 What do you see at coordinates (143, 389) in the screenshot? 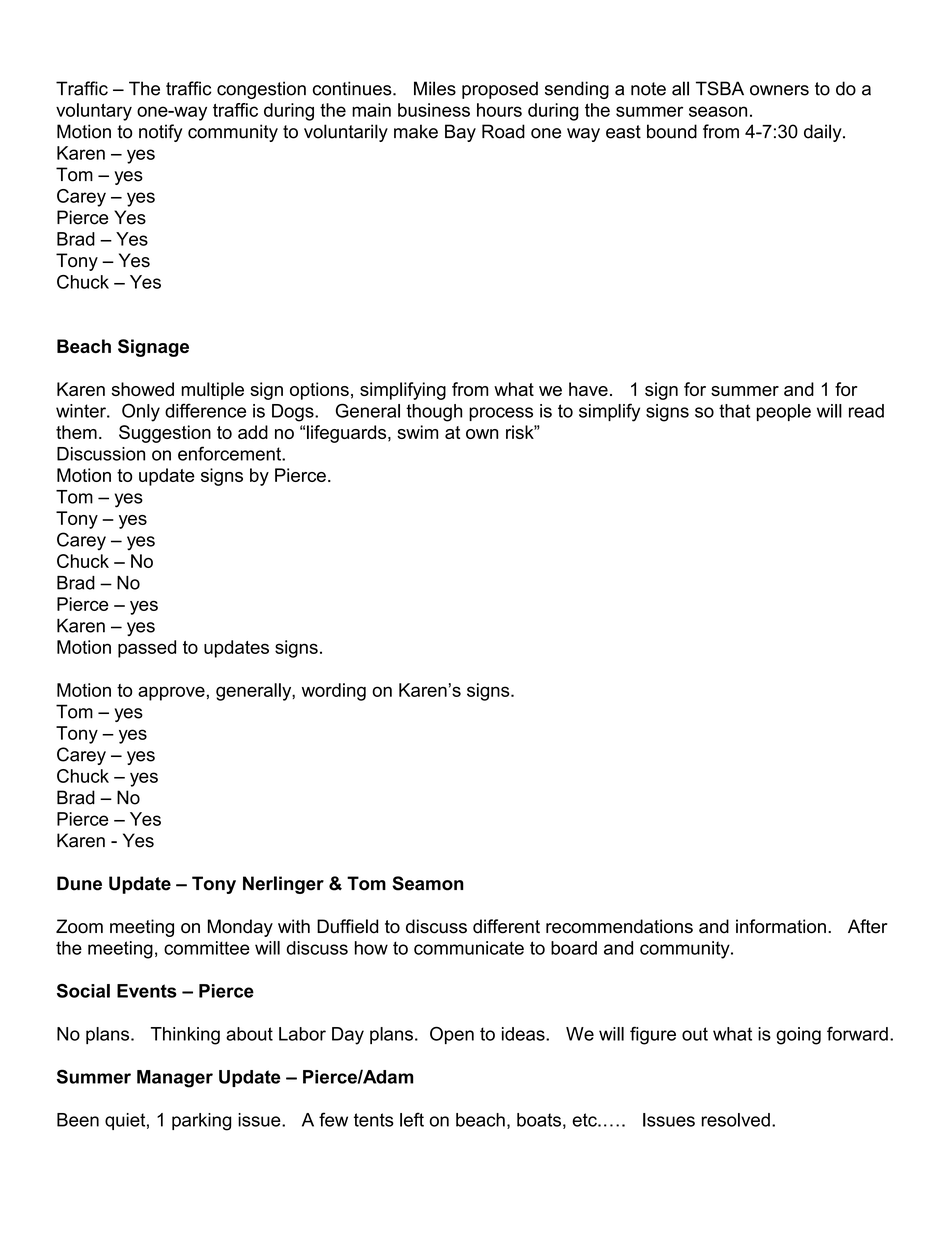
I see `showed` at bounding box center [143, 389].
